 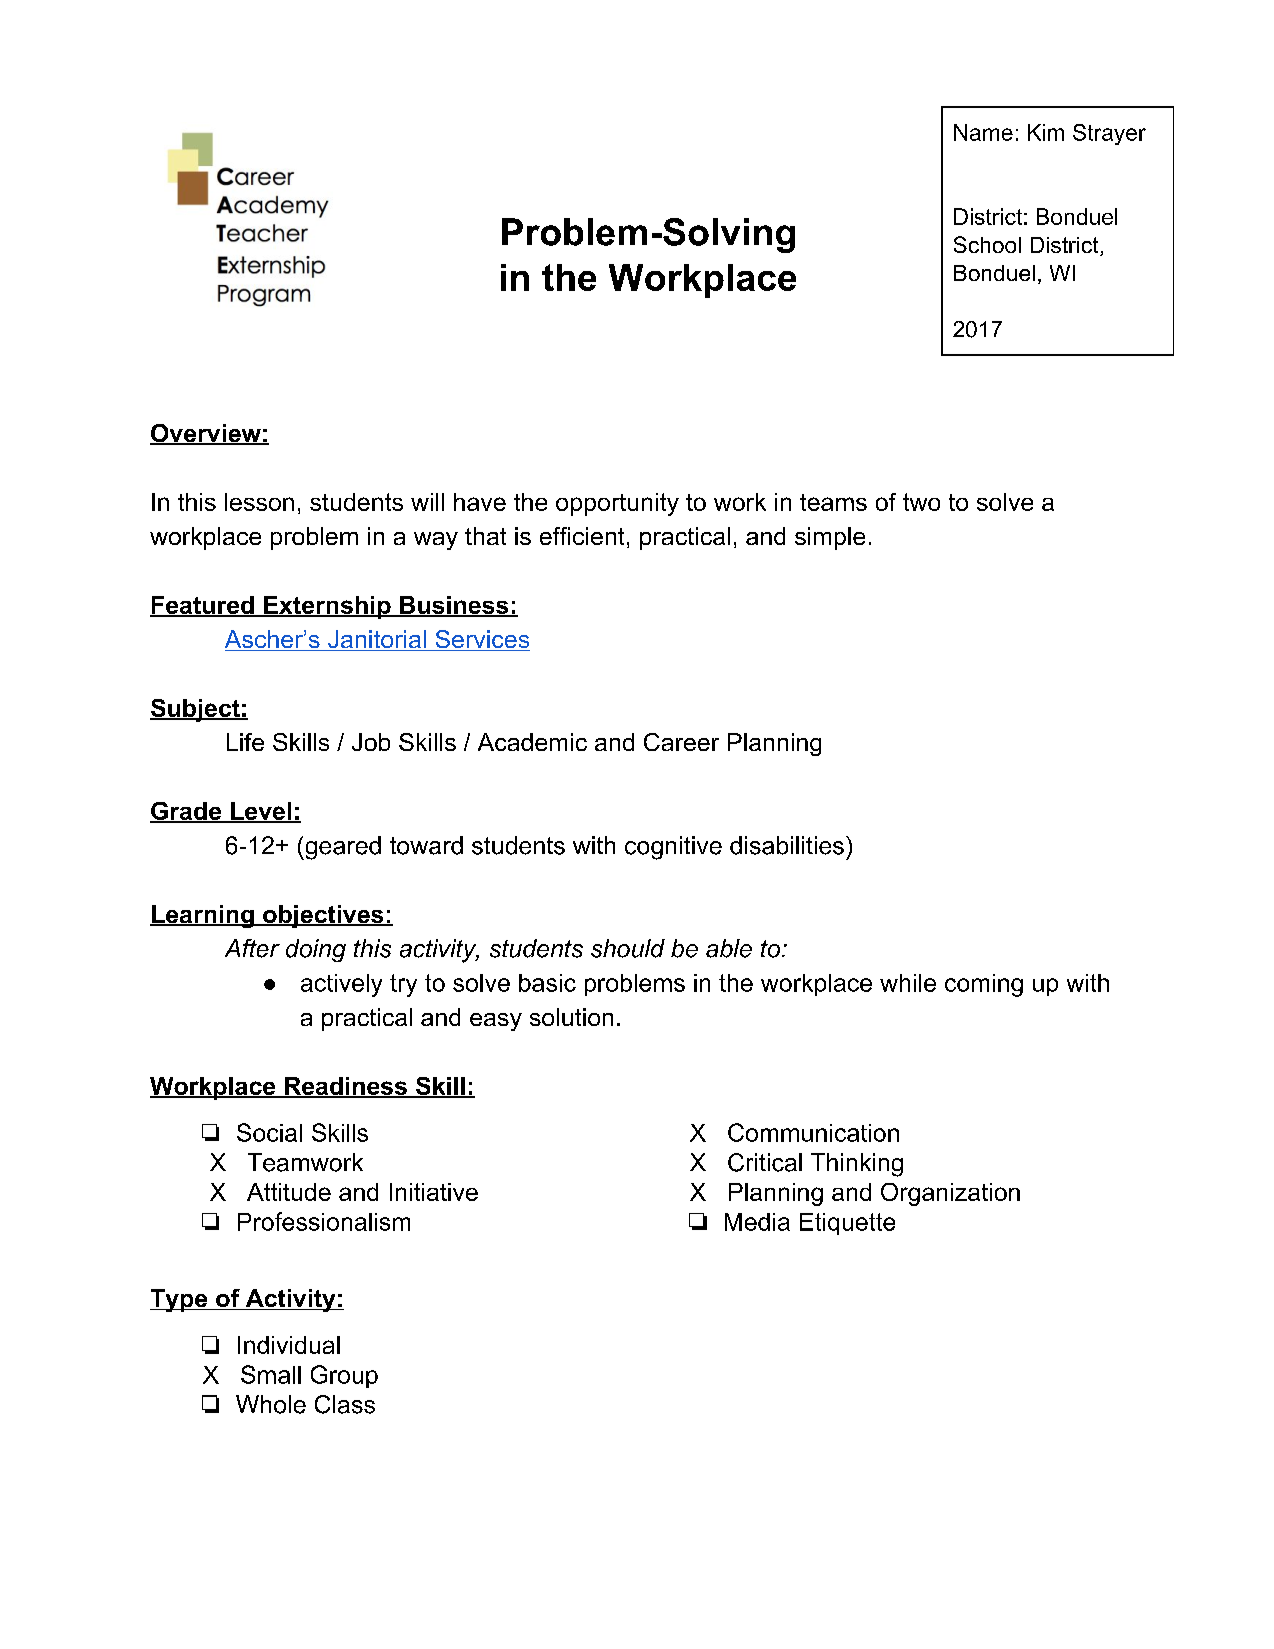 What do you see at coordinates (245, 742) in the screenshot?
I see `Life` at bounding box center [245, 742].
